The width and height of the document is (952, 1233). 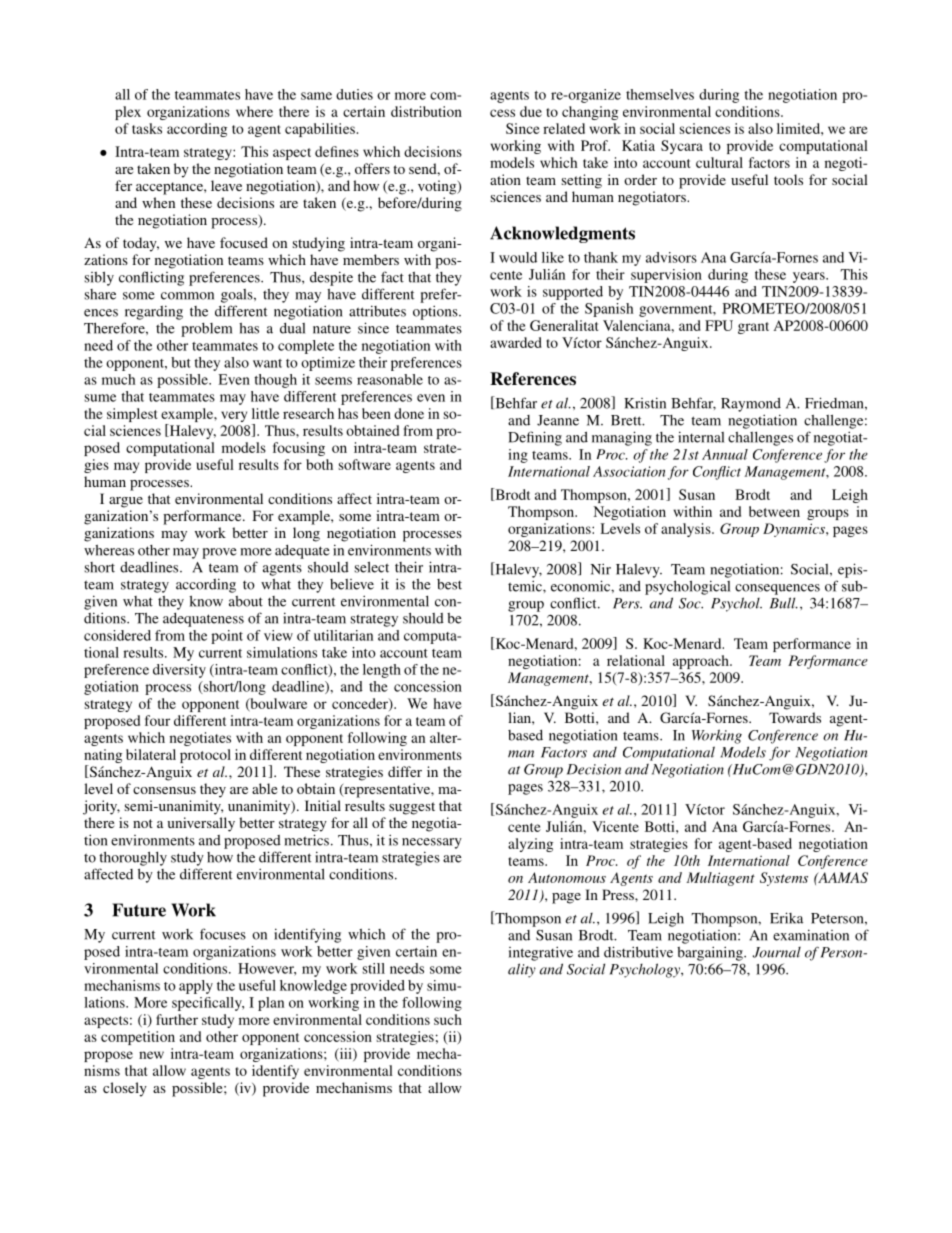 What do you see at coordinates (516, 342) in the document?
I see `awarded` at bounding box center [516, 342].
